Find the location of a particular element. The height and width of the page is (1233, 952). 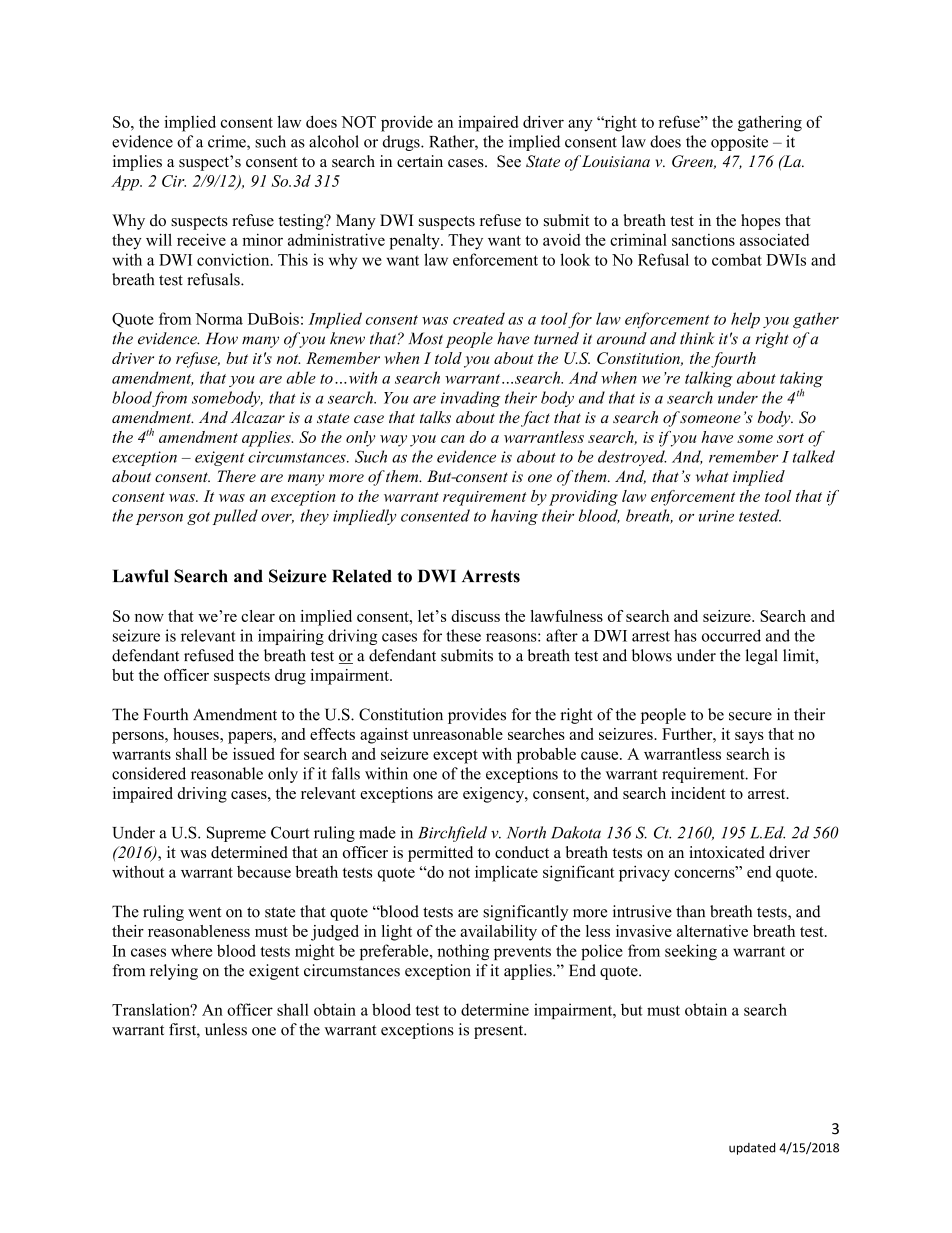

having is located at coordinates (514, 517).
